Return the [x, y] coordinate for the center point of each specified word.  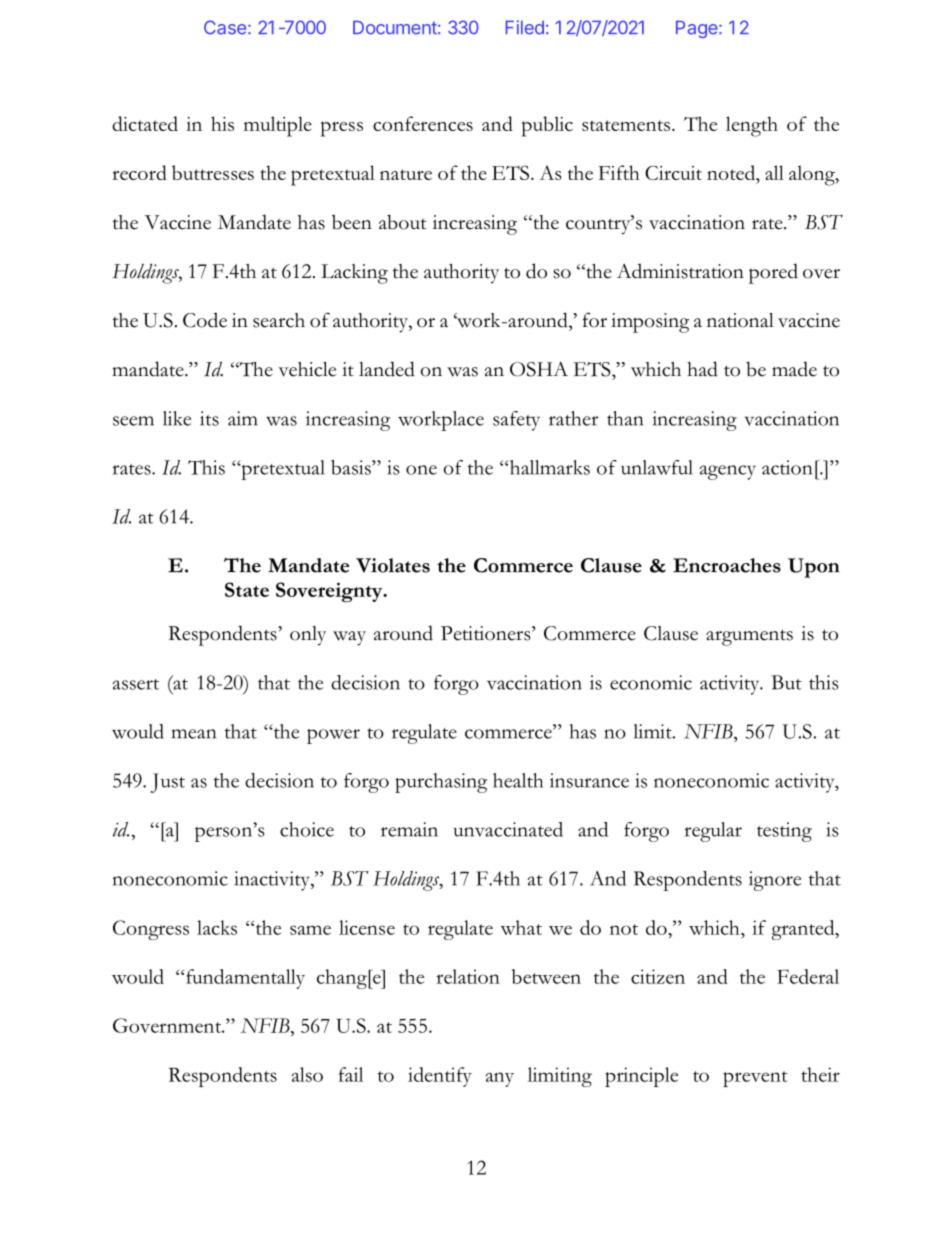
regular [713, 832]
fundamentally [245, 979]
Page [697, 29]
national [740, 320]
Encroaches [727, 565]
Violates [393, 565]
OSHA [539, 369]
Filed [524, 27]
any [500, 1079]
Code [205, 320]
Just [167, 783]
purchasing [441, 783]
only [308, 636]
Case [225, 27]
